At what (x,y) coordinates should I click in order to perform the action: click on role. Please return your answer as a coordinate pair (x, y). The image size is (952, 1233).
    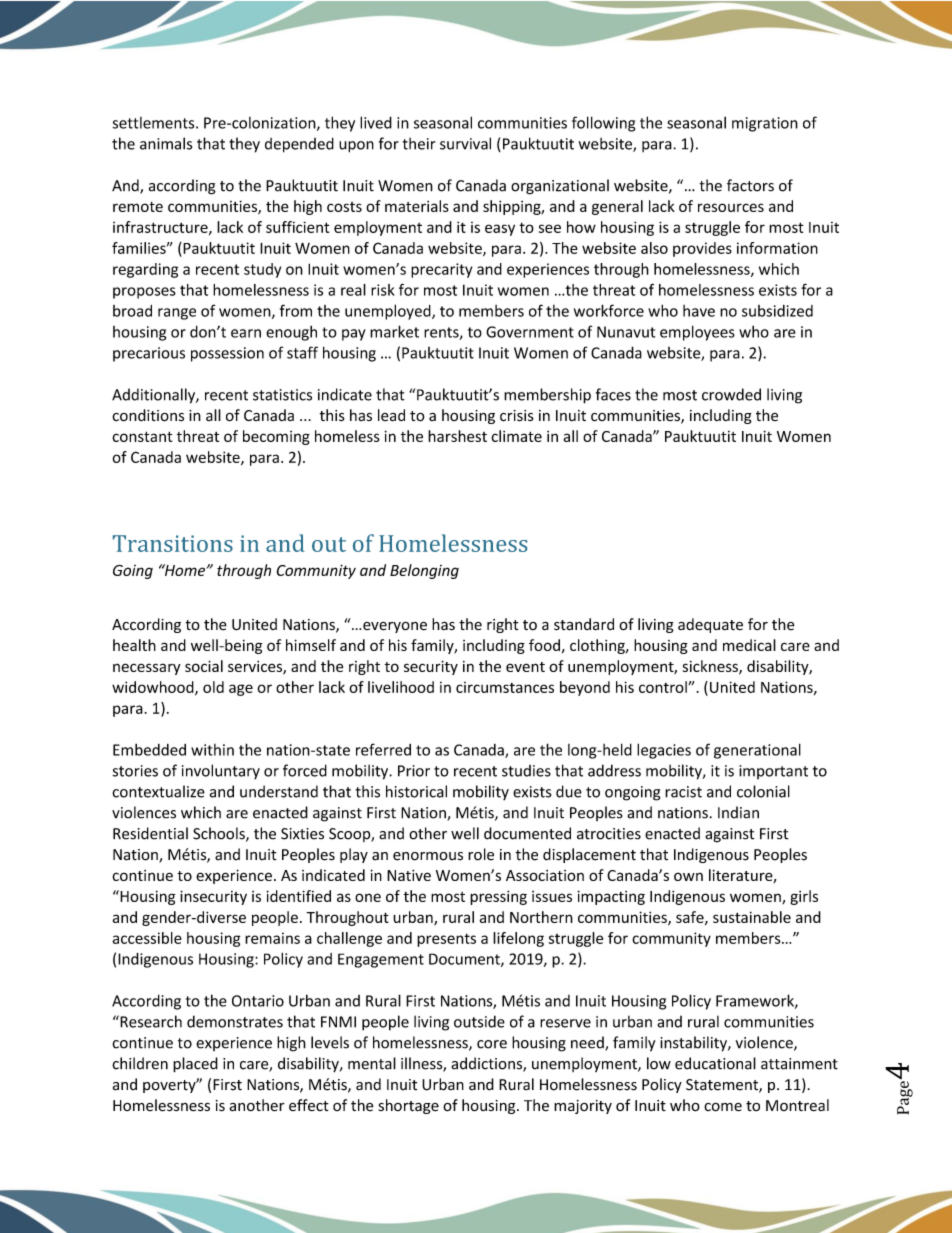
    Looking at the image, I should click on (481, 854).
